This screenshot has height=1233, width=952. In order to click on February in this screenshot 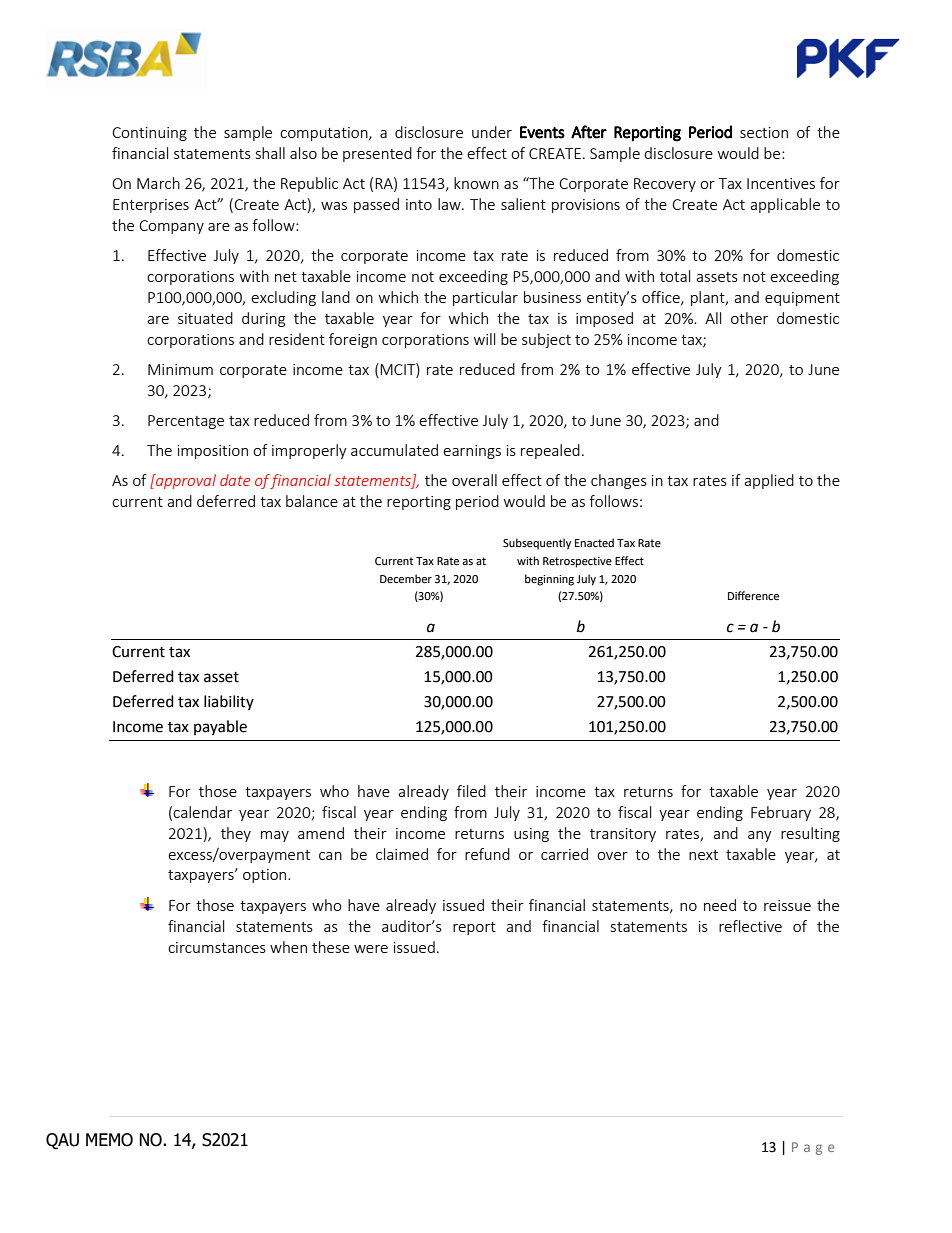, I will do `click(781, 813)`.
